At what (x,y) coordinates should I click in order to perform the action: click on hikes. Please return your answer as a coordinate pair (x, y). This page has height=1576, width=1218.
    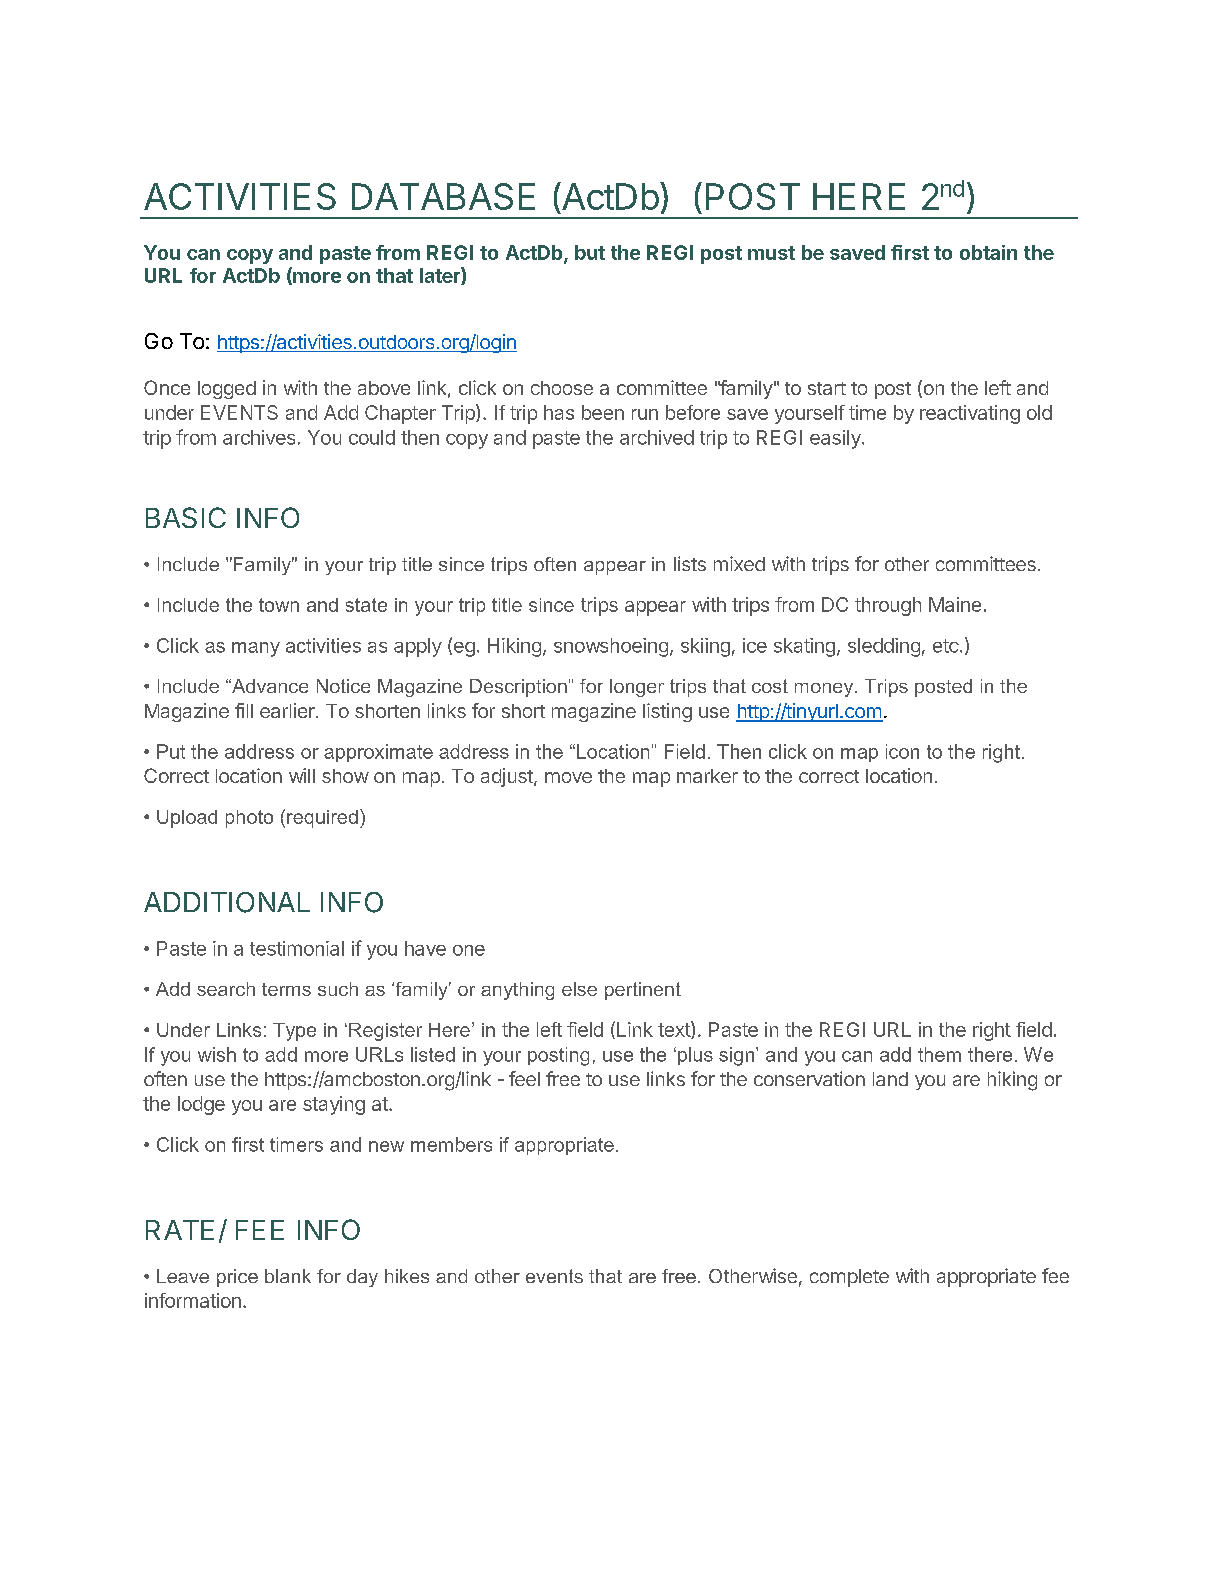
    Looking at the image, I should click on (407, 1276).
